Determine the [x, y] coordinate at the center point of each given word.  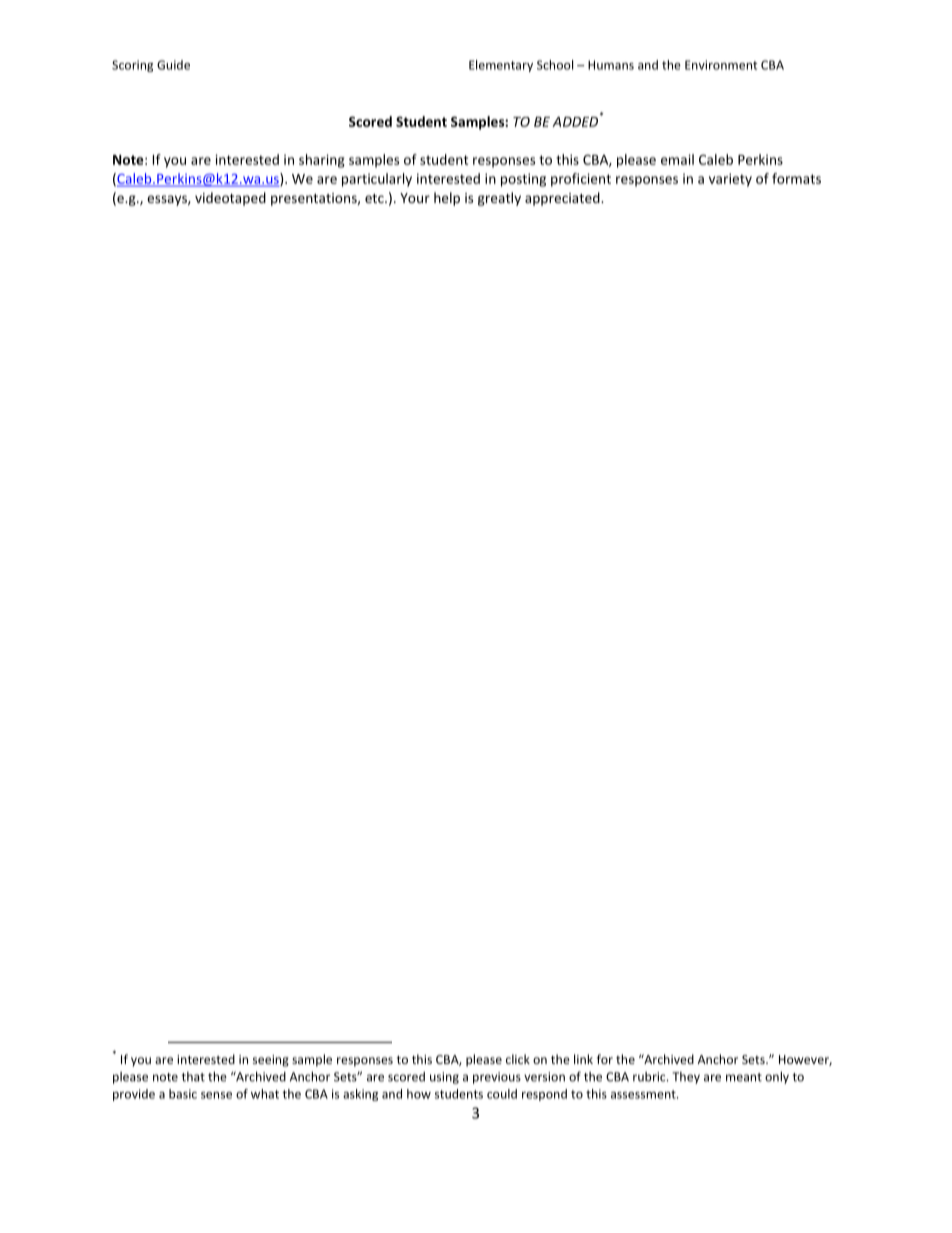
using [444, 1078]
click [518, 1059]
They [686, 1078]
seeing [271, 1061]
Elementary [501, 66]
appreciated [563, 199]
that [193, 1077]
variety [730, 180]
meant [744, 1077]
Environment [721, 65]
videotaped [230, 199]
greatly [499, 199]
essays [168, 200]
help [447, 199]
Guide [173, 65]
